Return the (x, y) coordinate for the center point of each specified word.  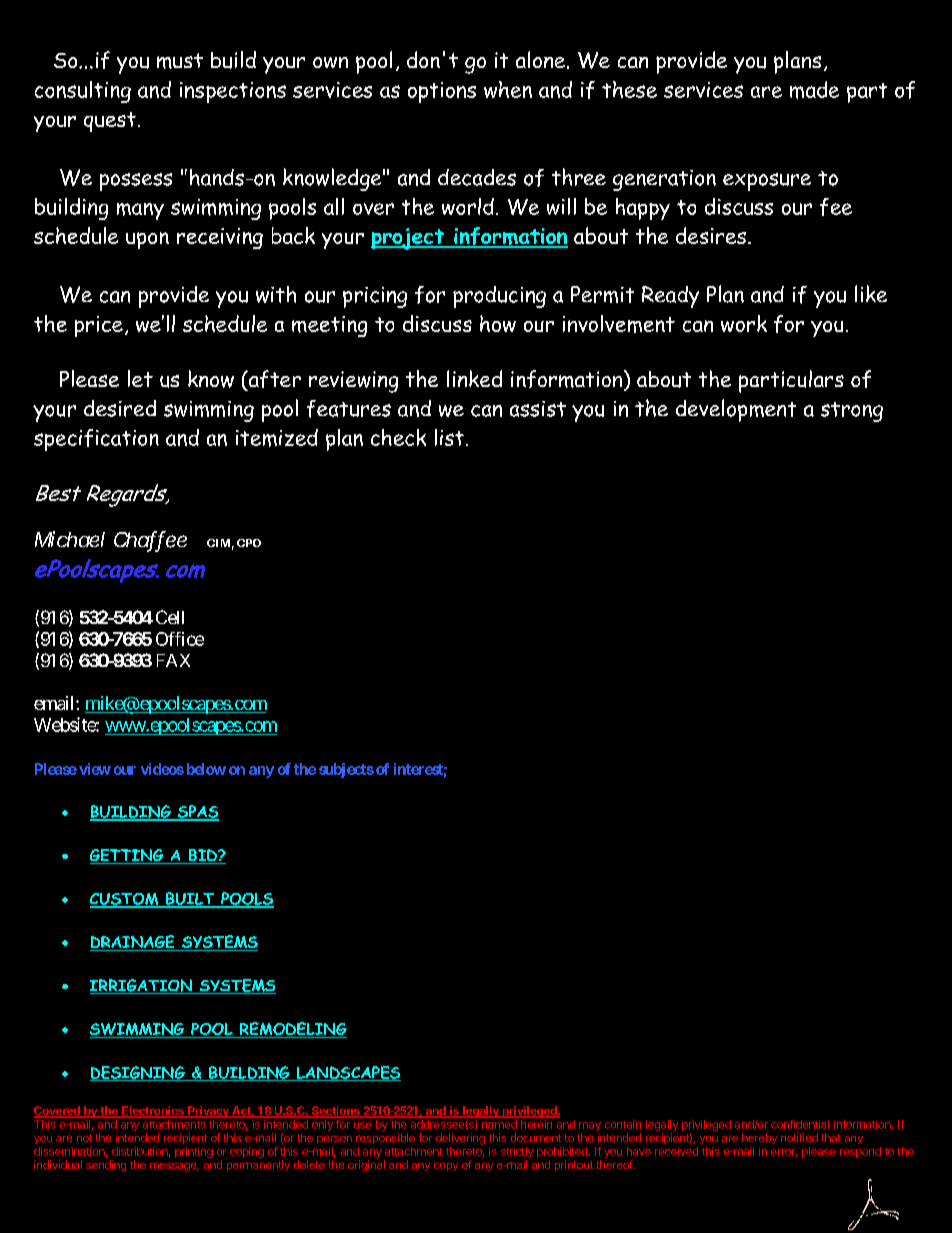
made (814, 90)
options (442, 92)
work (744, 323)
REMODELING (292, 1030)
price (99, 326)
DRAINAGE (133, 943)
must (180, 61)
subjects (346, 770)
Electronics (153, 1112)
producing (499, 297)
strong (852, 412)
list (449, 437)
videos (162, 769)
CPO (249, 543)
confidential (800, 1124)
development (736, 410)
